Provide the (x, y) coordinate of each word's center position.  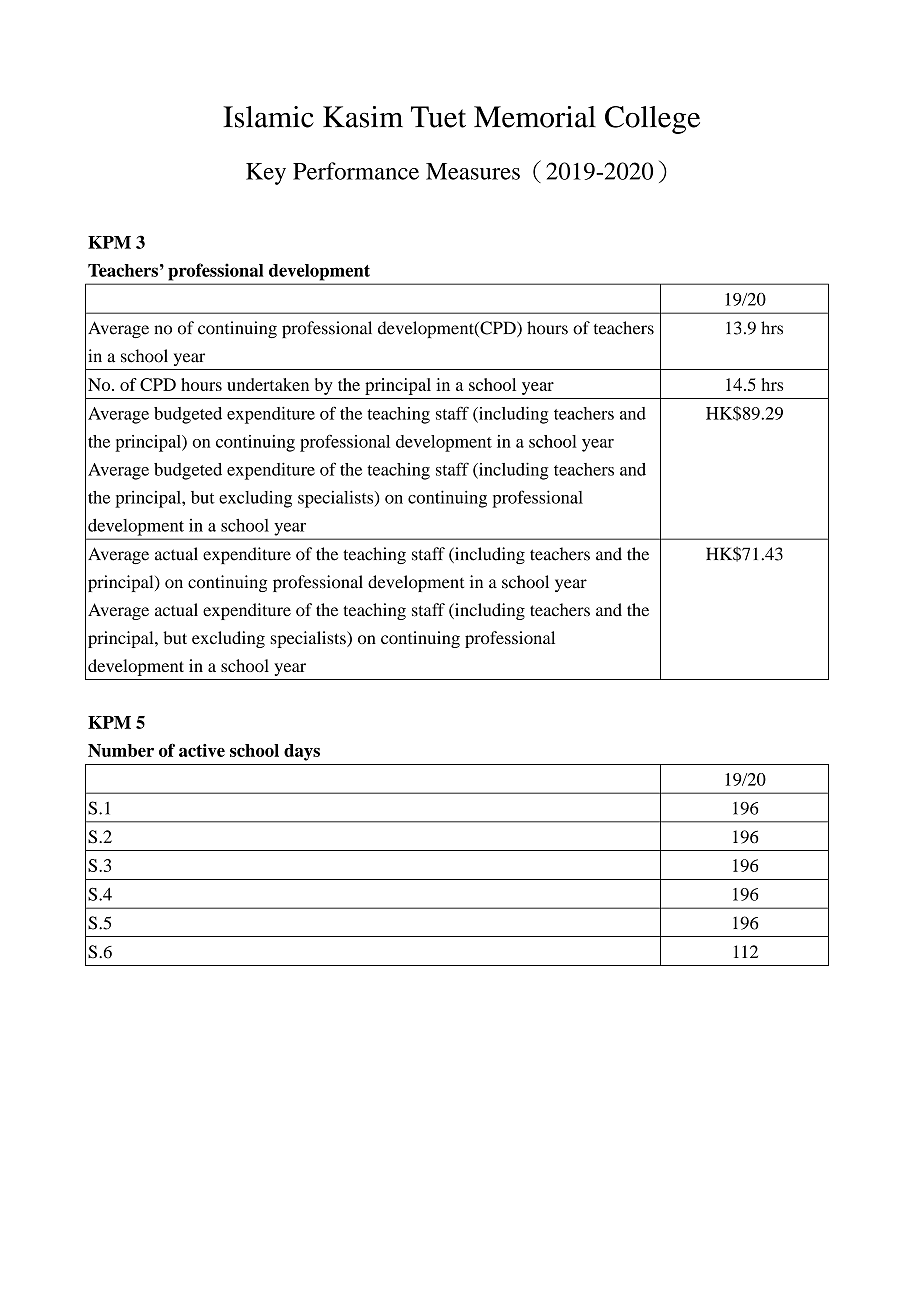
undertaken (268, 384)
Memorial (535, 117)
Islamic (268, 117)
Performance (356, 171)
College (652, 120)
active (202, 750)
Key (266, 174)
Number (121, 750)
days (302, 752)
